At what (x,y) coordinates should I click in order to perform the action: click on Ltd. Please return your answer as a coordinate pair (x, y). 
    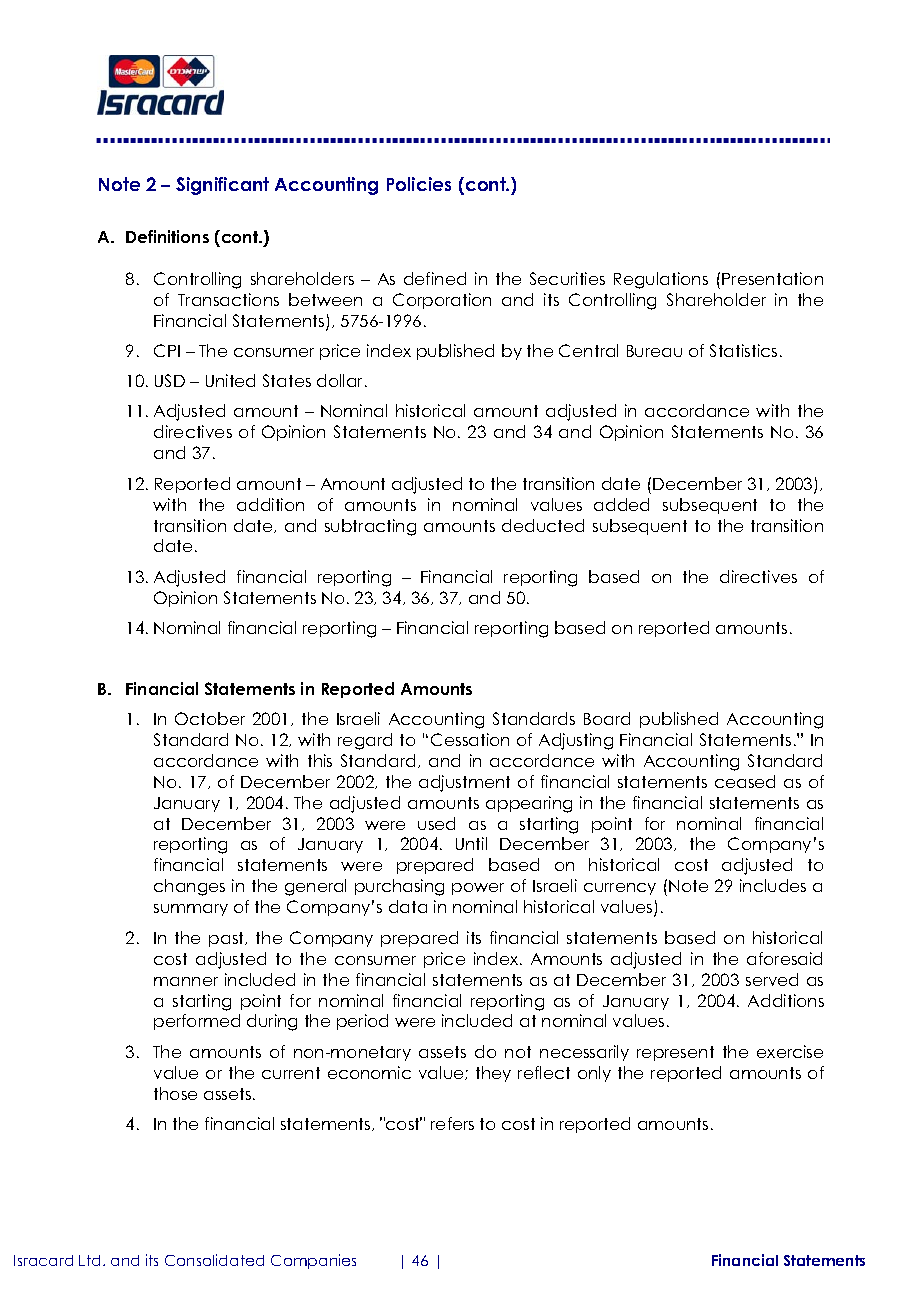
    Looking at the image, I should click on (89, 1260).
